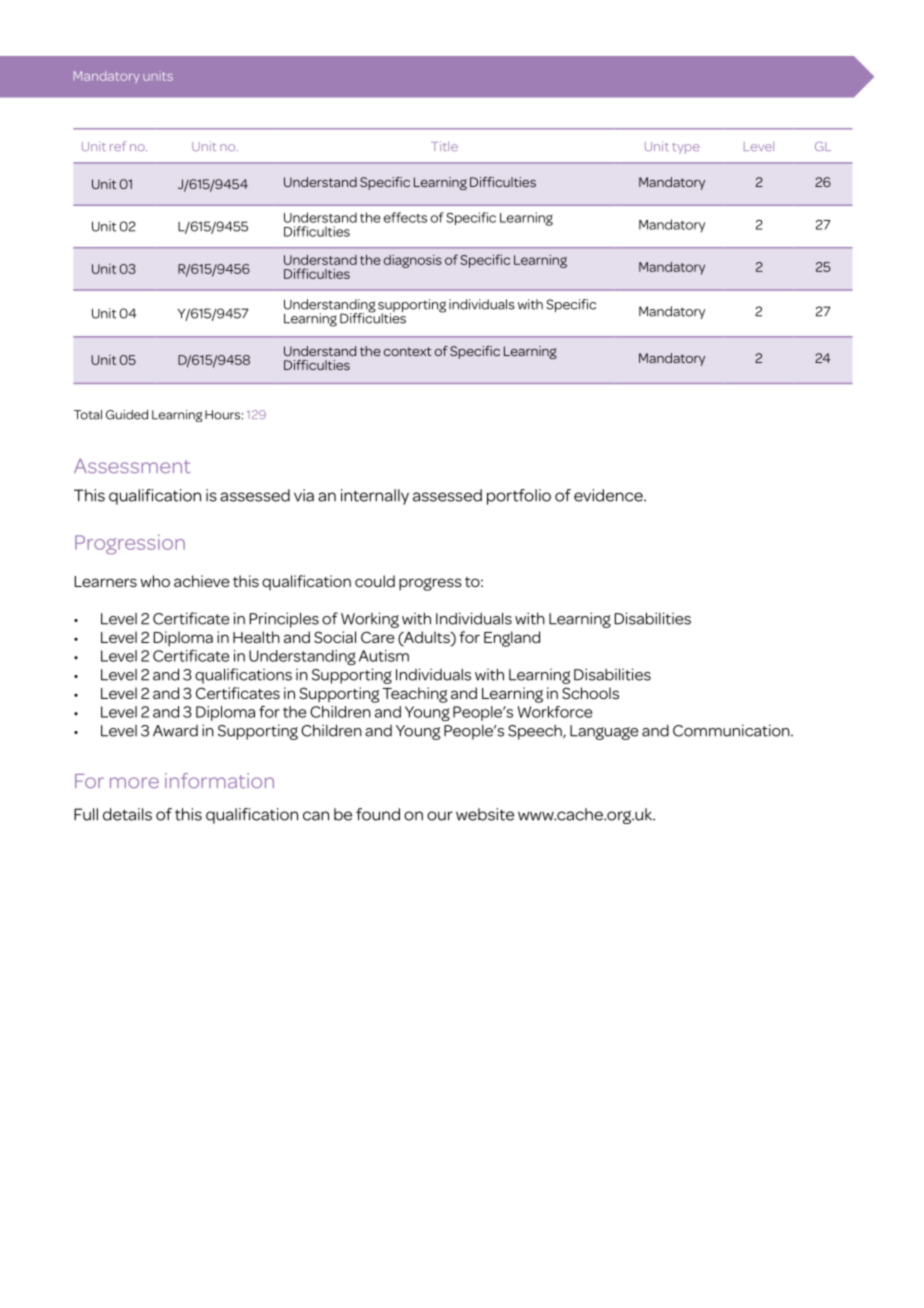  I want to click on Title, so click(444, 146).
